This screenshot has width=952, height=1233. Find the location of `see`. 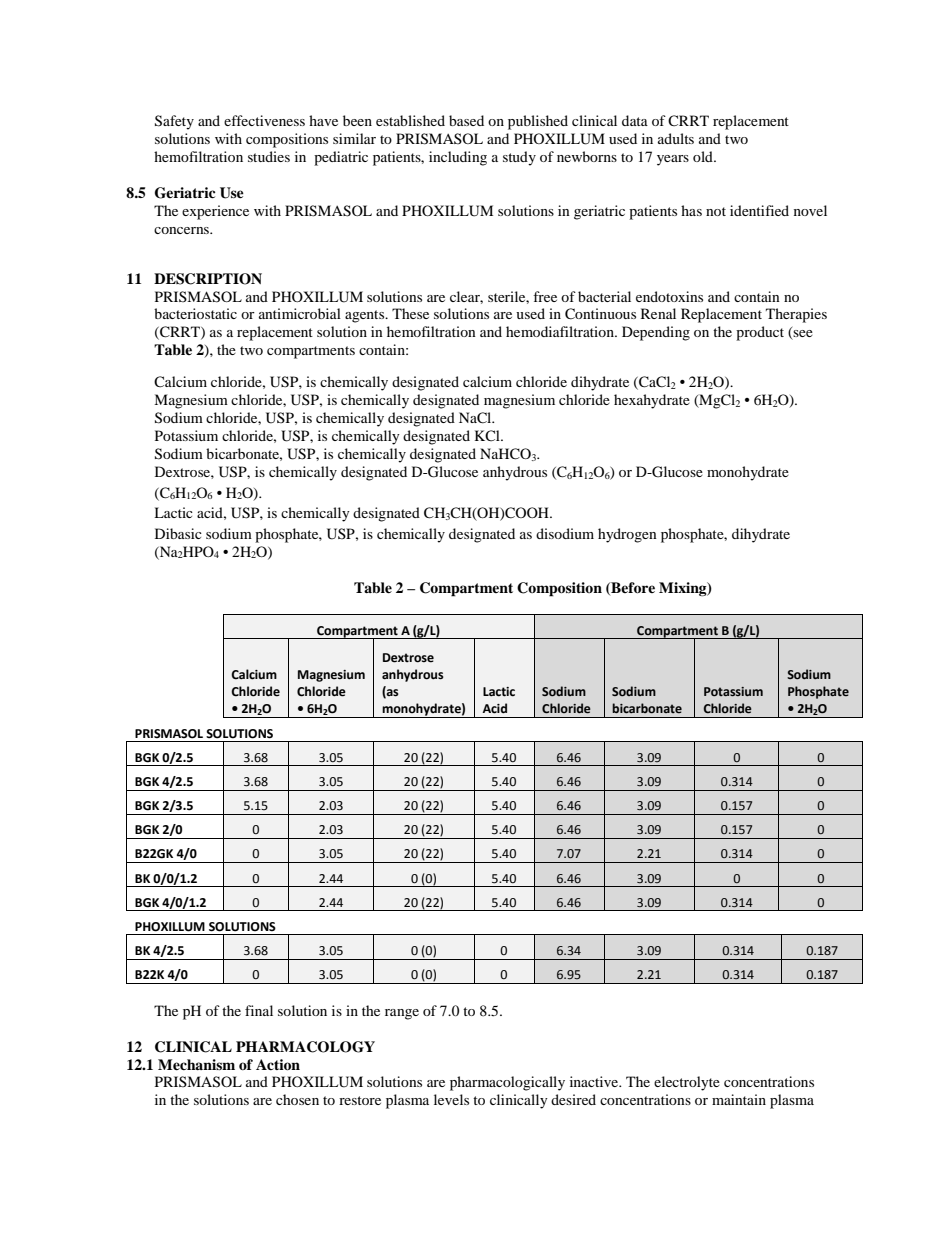

see is located at coordinates (802, 335).
